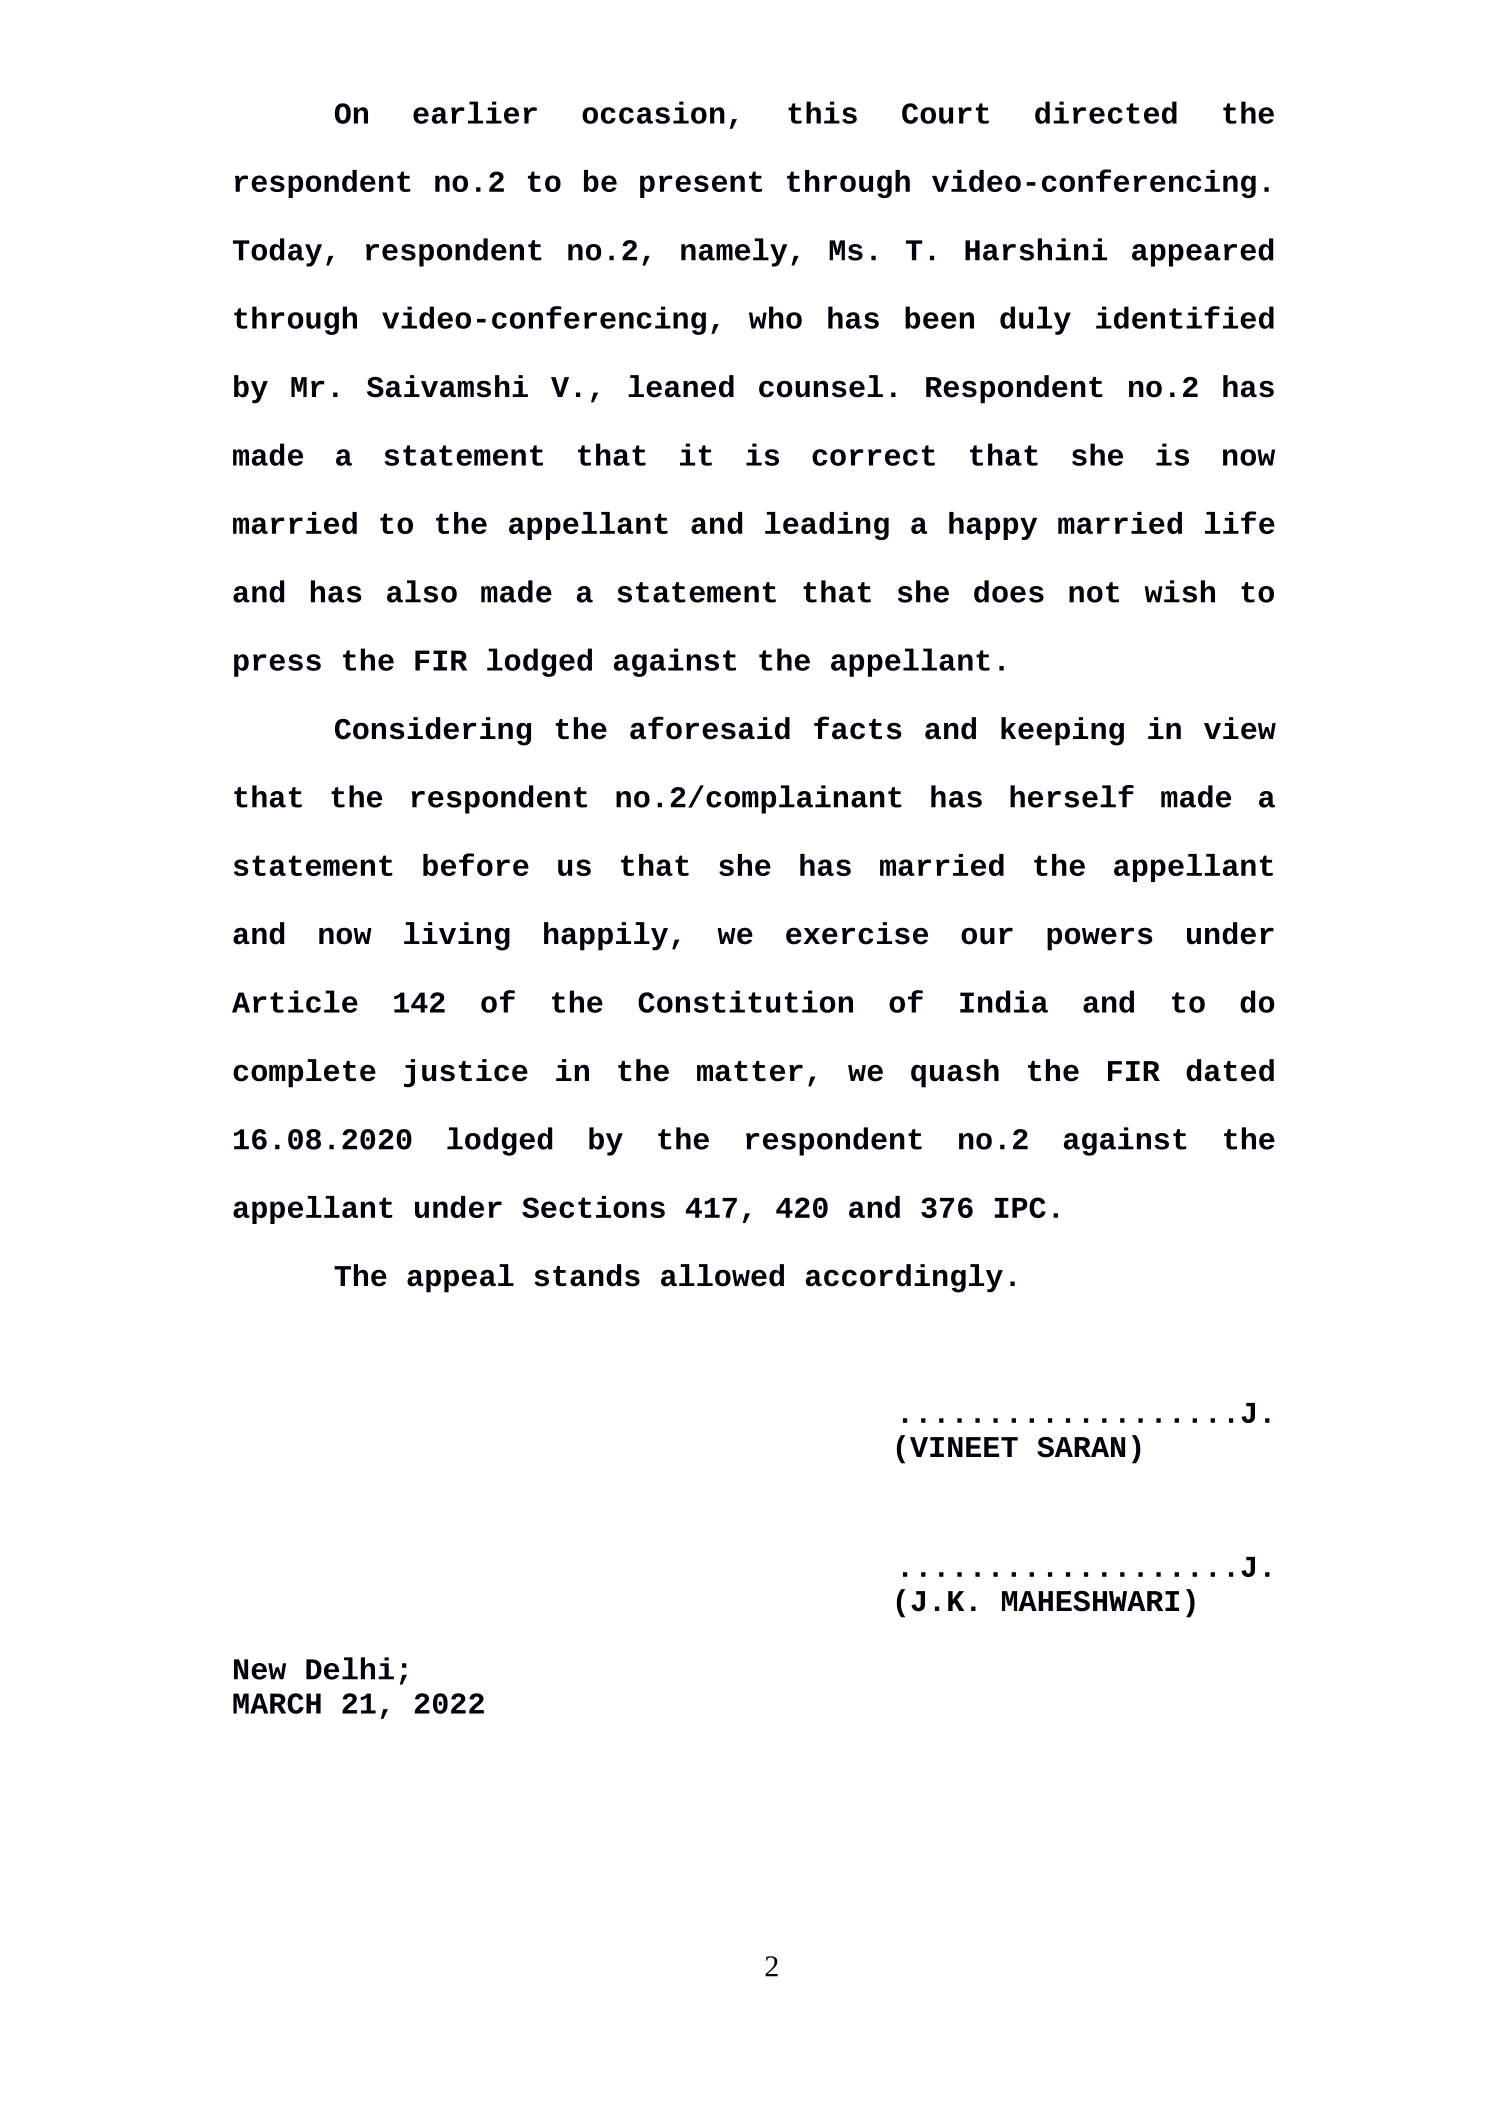 This screenshot has width=1496, height=2117. I want to click on Delhi, so click(350, 1668).
